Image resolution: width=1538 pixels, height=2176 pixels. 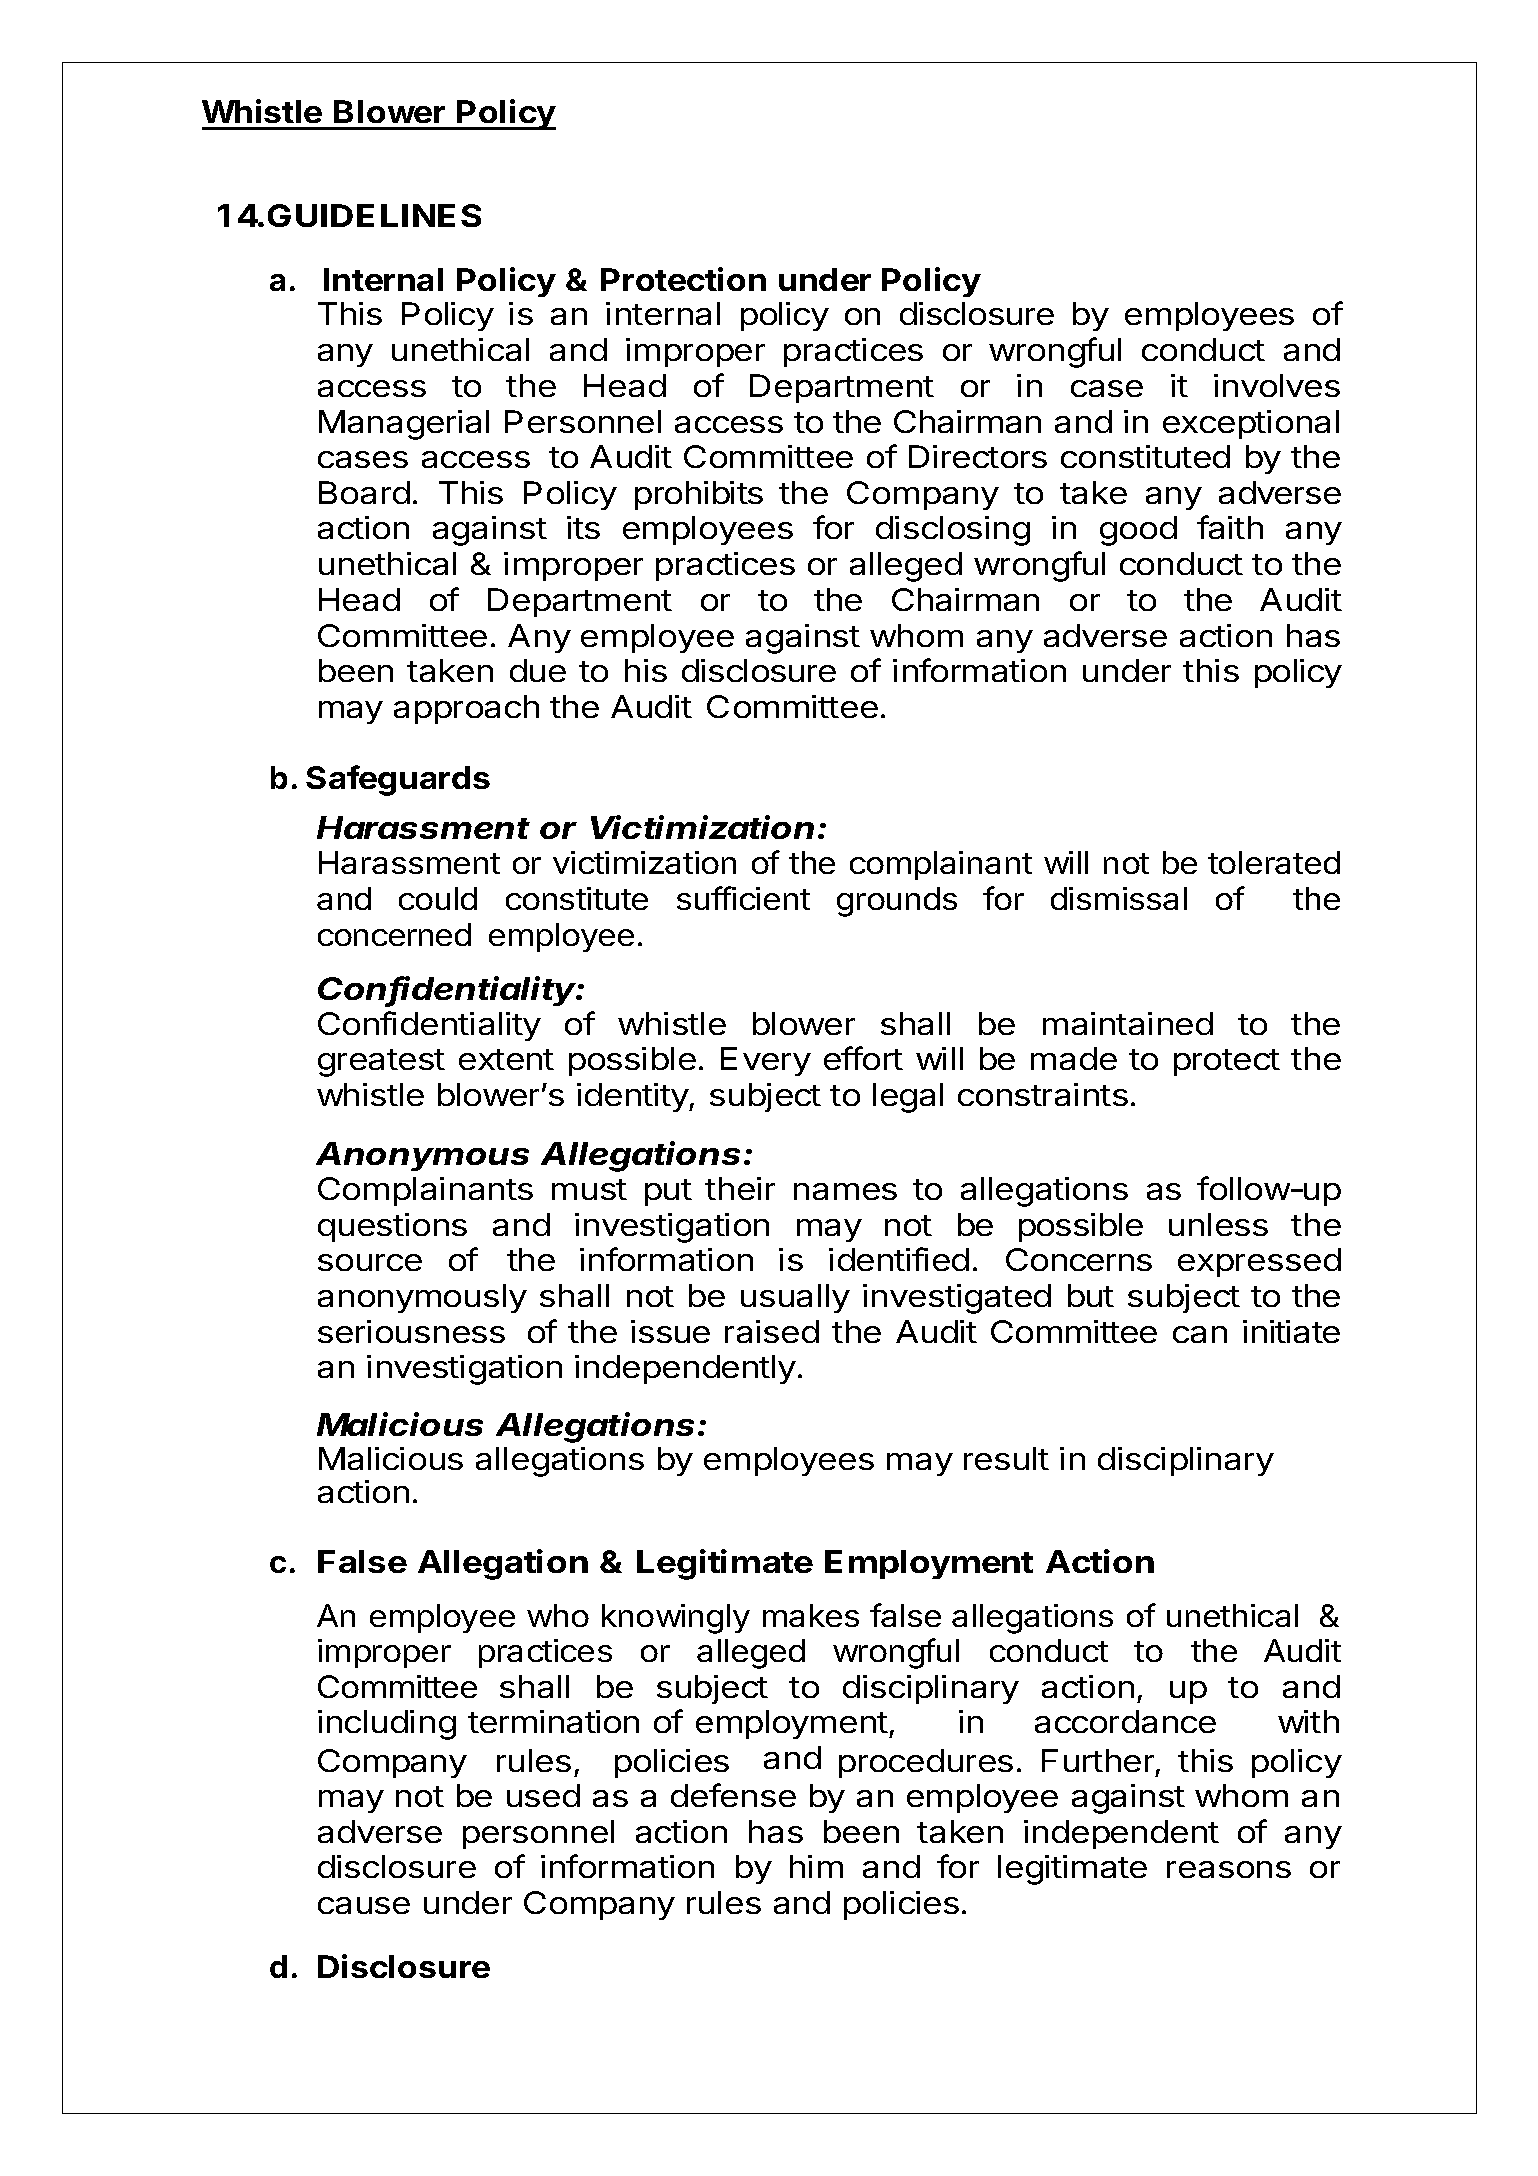 What do you see at coordinates (816, 1866) in the document?
I see `him` at bounding box center [816, 1866].
